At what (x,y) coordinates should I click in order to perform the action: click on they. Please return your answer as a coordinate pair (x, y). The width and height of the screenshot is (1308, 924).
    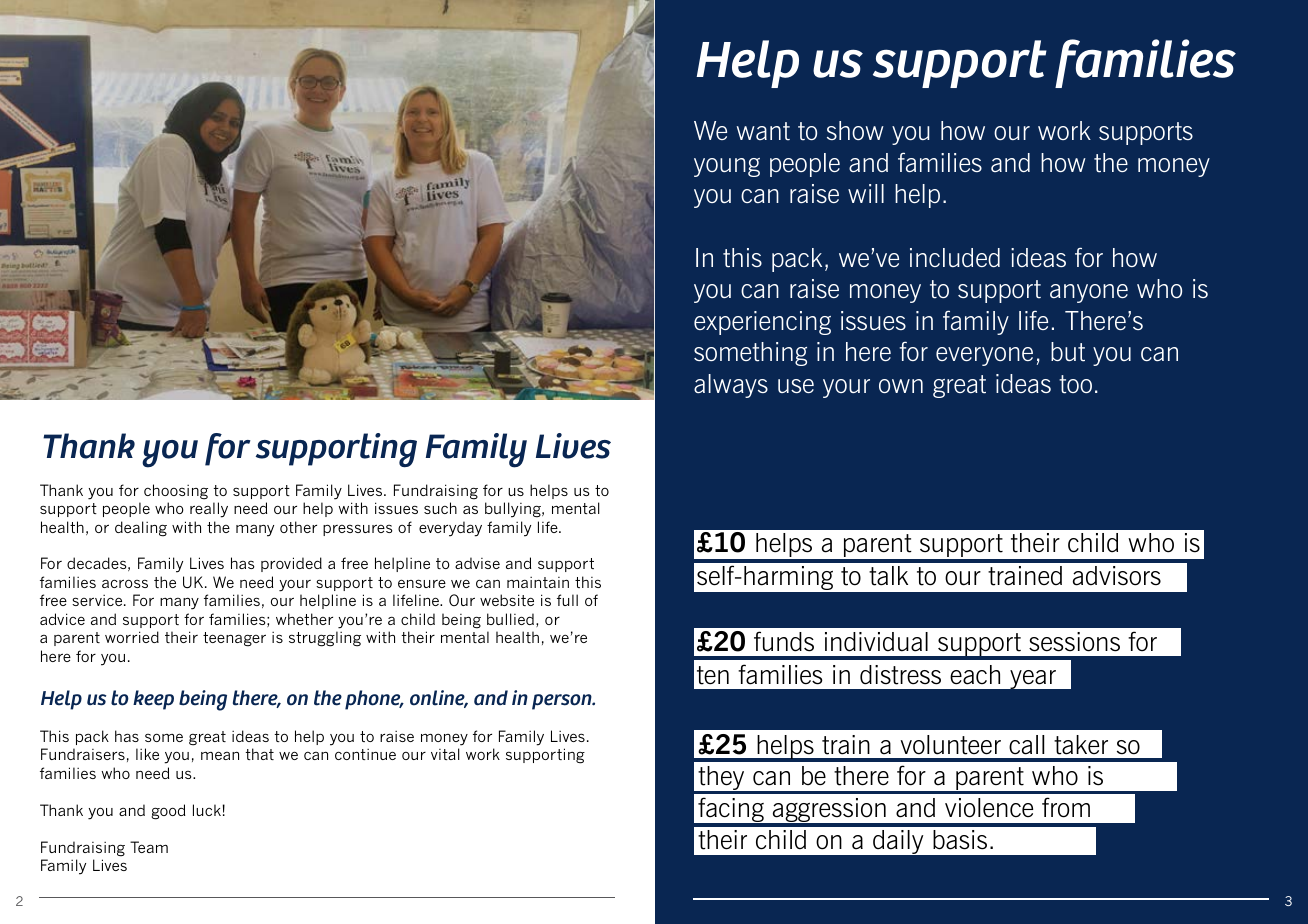
    Looking at the image, I should click on (721, 779).
